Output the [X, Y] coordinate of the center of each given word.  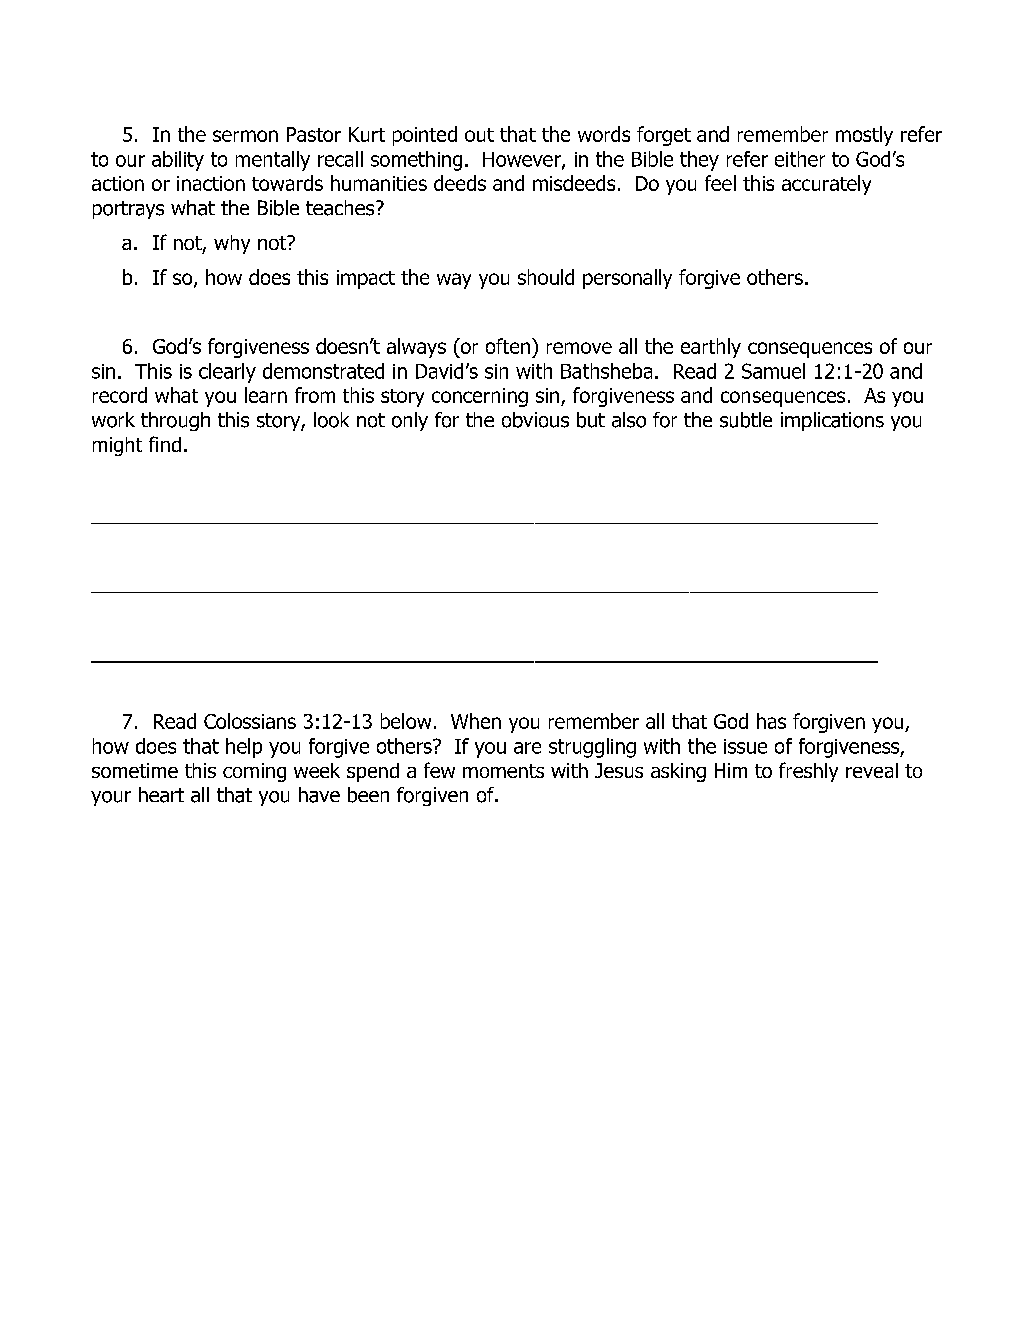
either [800, 159]
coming [254, 772]
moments [503, 771]
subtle [746, 420]
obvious [535, 420]
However [523, 160]
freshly [808, 772]
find [165, 444]
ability [178, 161]
